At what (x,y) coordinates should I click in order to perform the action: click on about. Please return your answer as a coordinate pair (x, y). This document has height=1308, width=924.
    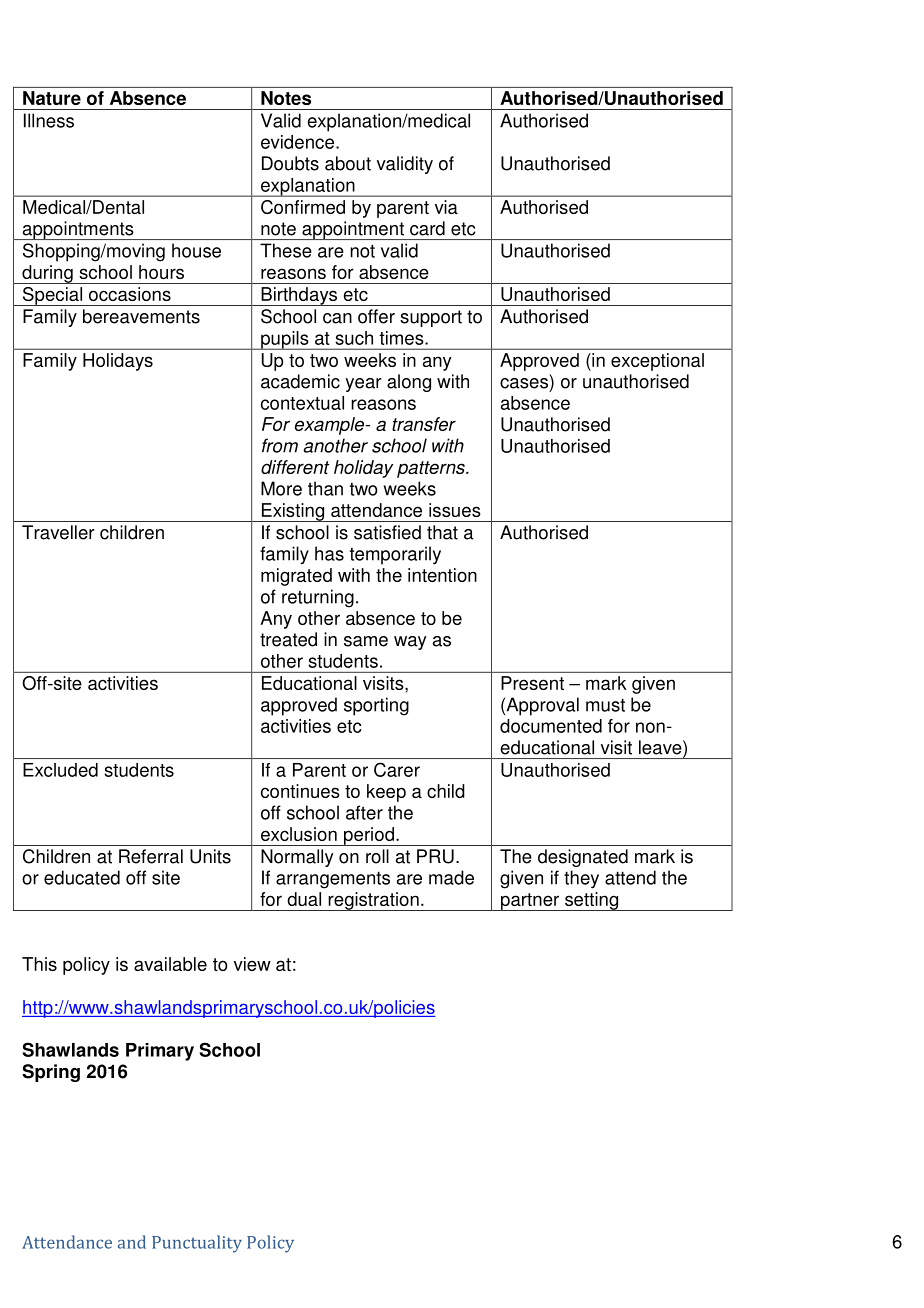
    Looking at the image, I should click on (348, 163).
